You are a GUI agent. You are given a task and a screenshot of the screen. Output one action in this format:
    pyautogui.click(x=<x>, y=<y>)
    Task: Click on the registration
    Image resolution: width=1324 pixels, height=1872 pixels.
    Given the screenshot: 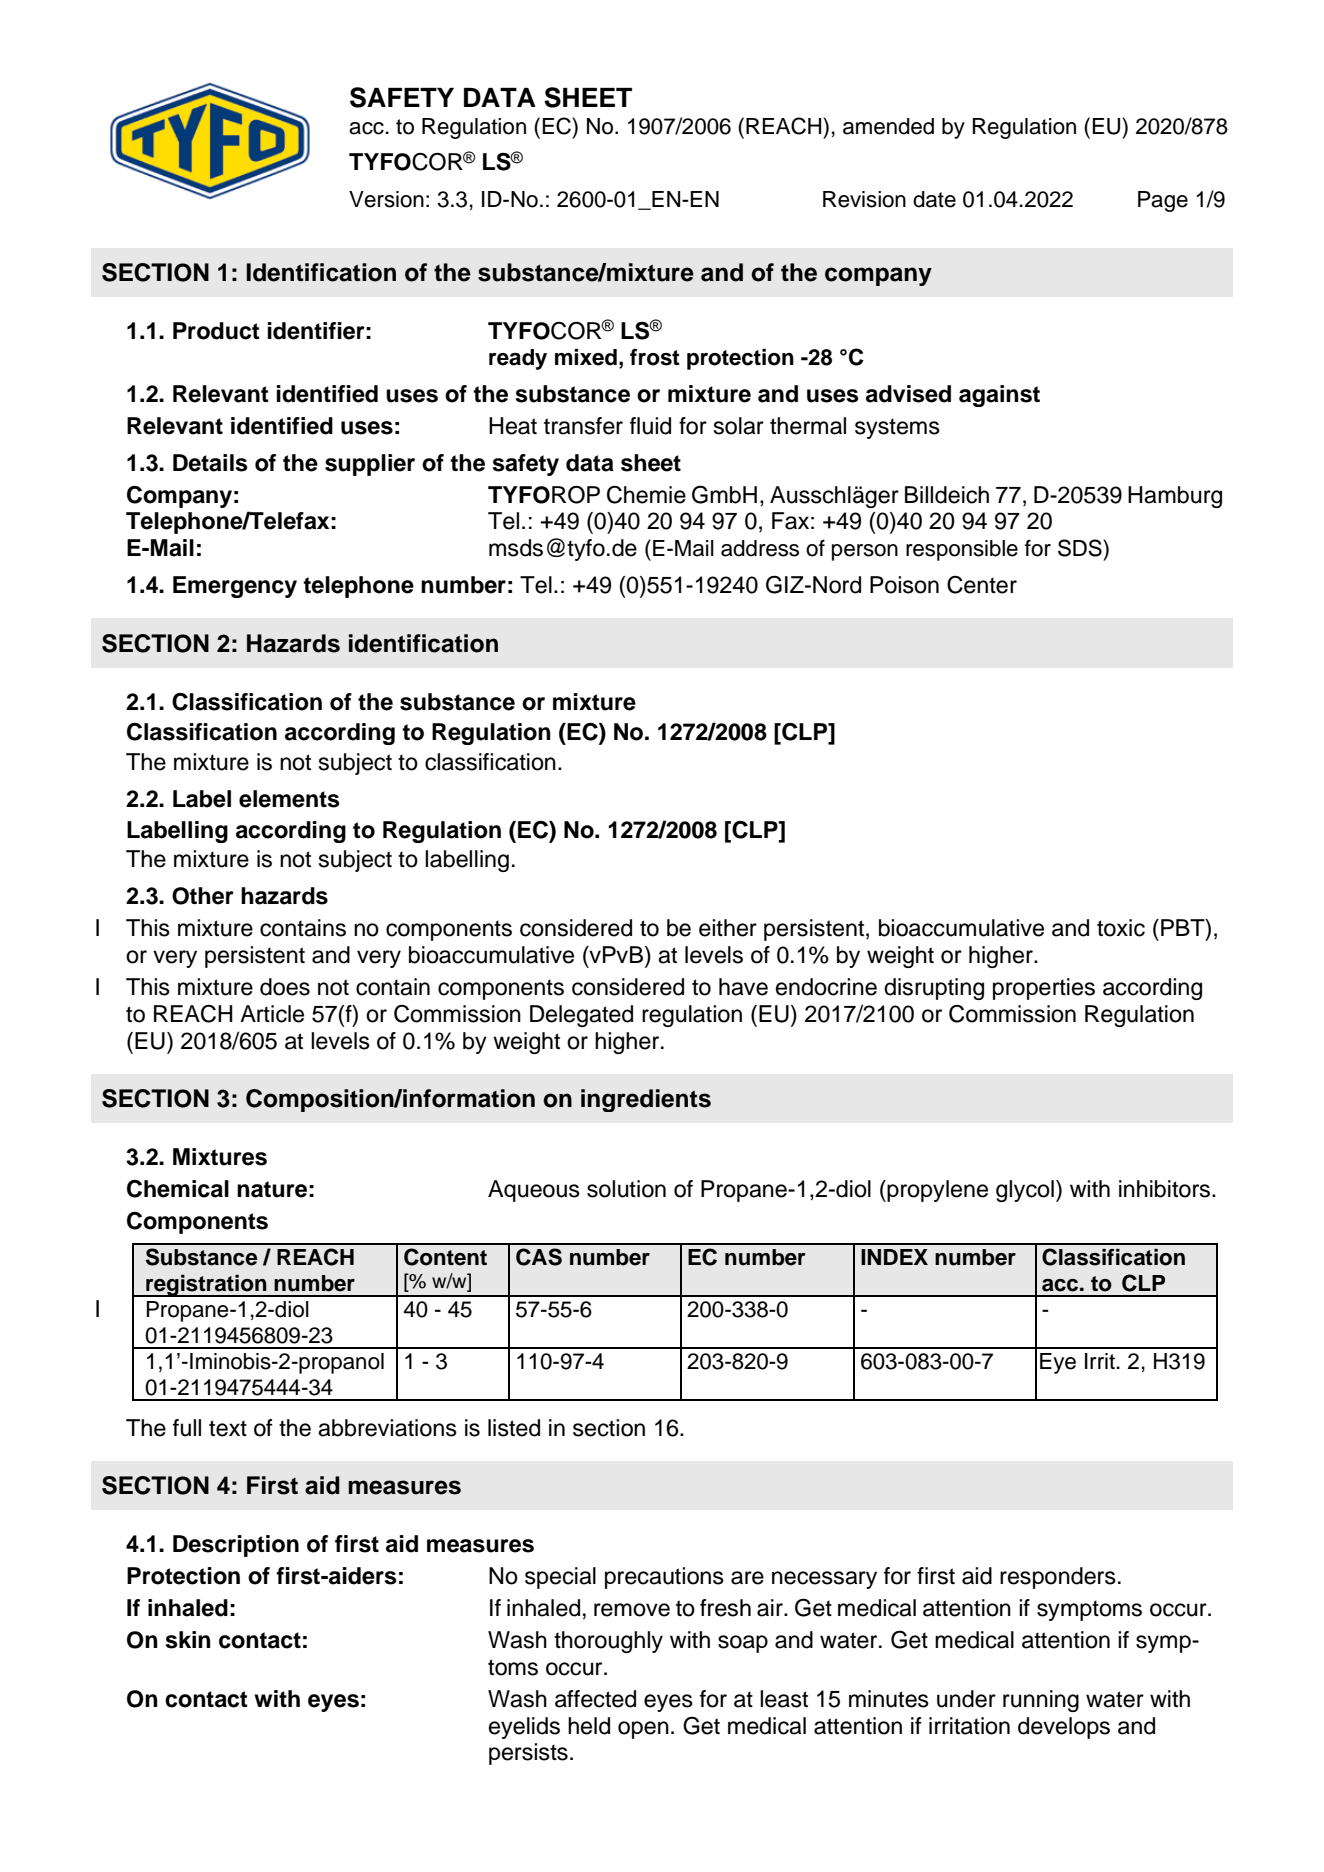 What is the action you would take?
    pyautogui.click(x=206, y=1285)
